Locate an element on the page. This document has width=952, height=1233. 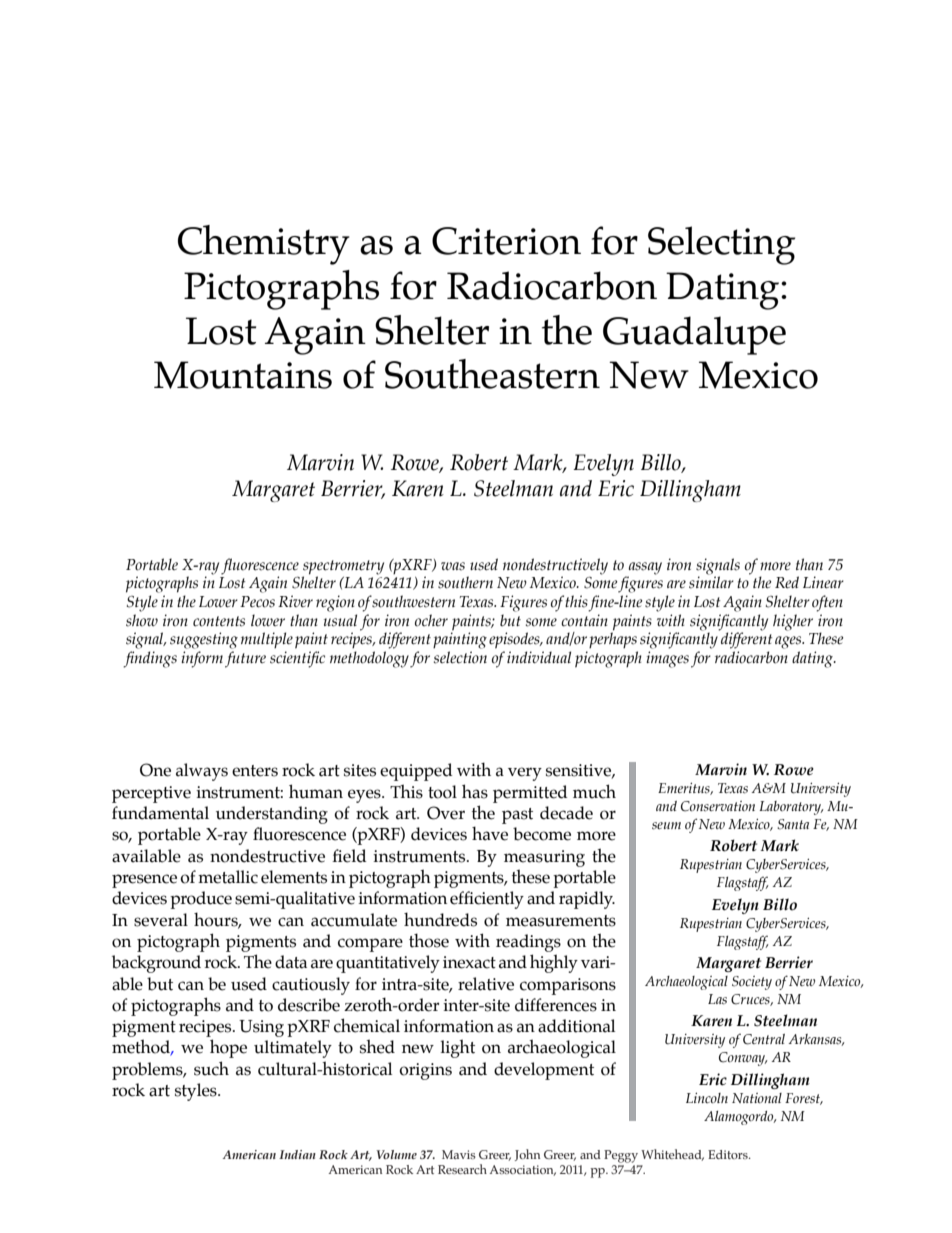
was is located at coordinates (453, 566).
